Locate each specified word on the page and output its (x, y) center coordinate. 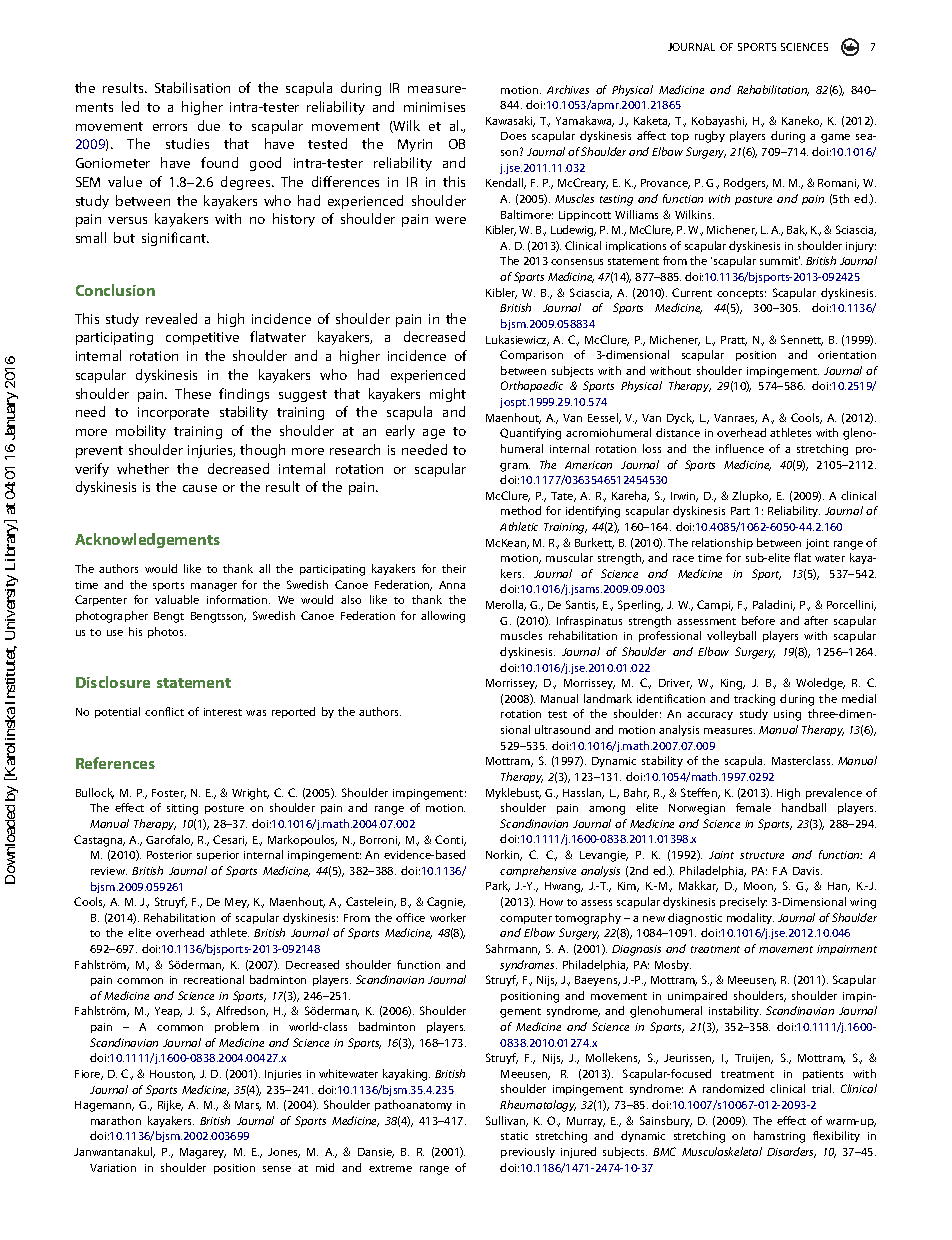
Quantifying (530, 434)
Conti (450, 840)
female (753, 807)
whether (143, 468)
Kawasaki (510, 121)
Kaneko (802, 121)
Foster (169, 794)
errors (170, 127)
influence (740, 448)
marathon (116, 1120)
